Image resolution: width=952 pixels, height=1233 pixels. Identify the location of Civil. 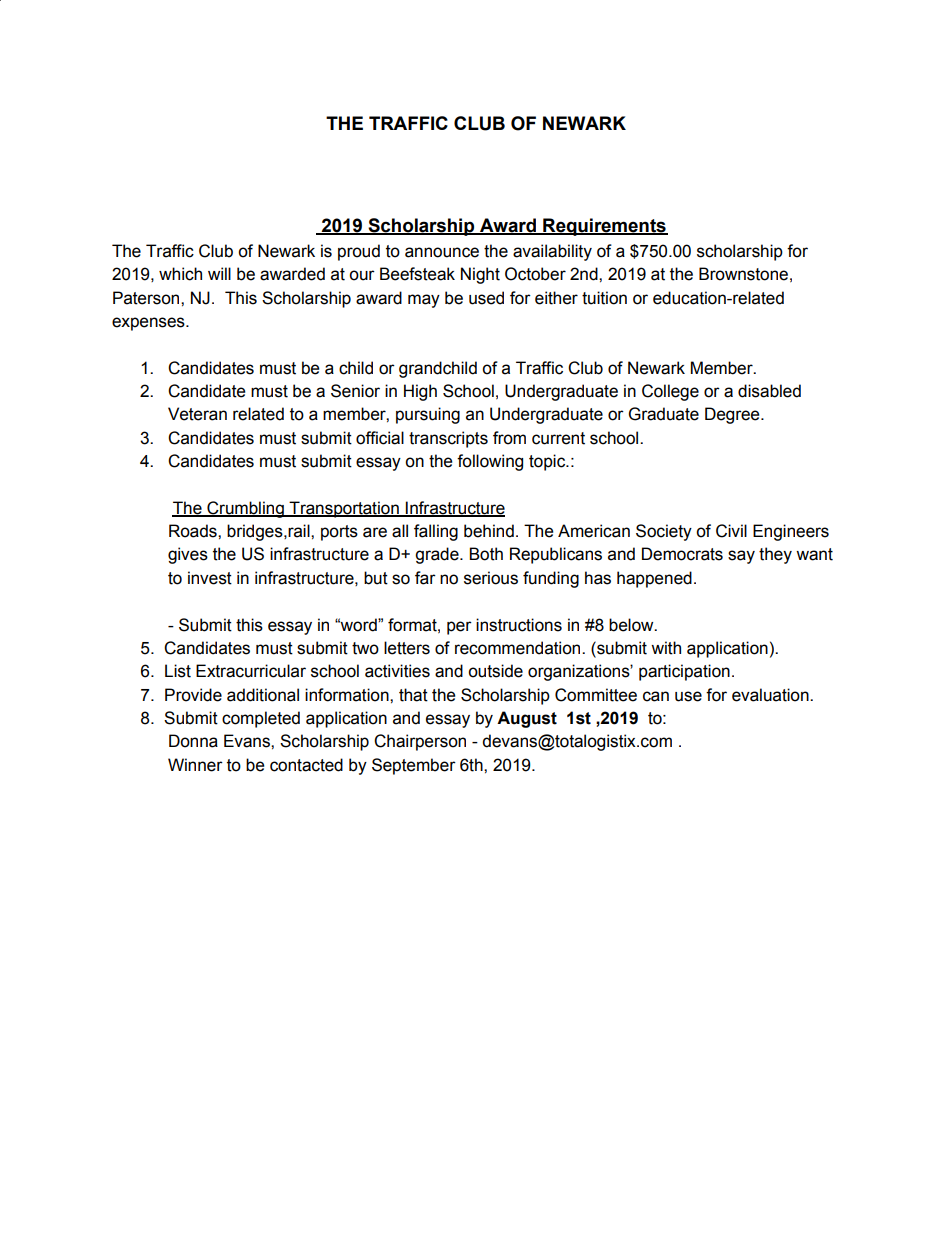
(731, 531).
